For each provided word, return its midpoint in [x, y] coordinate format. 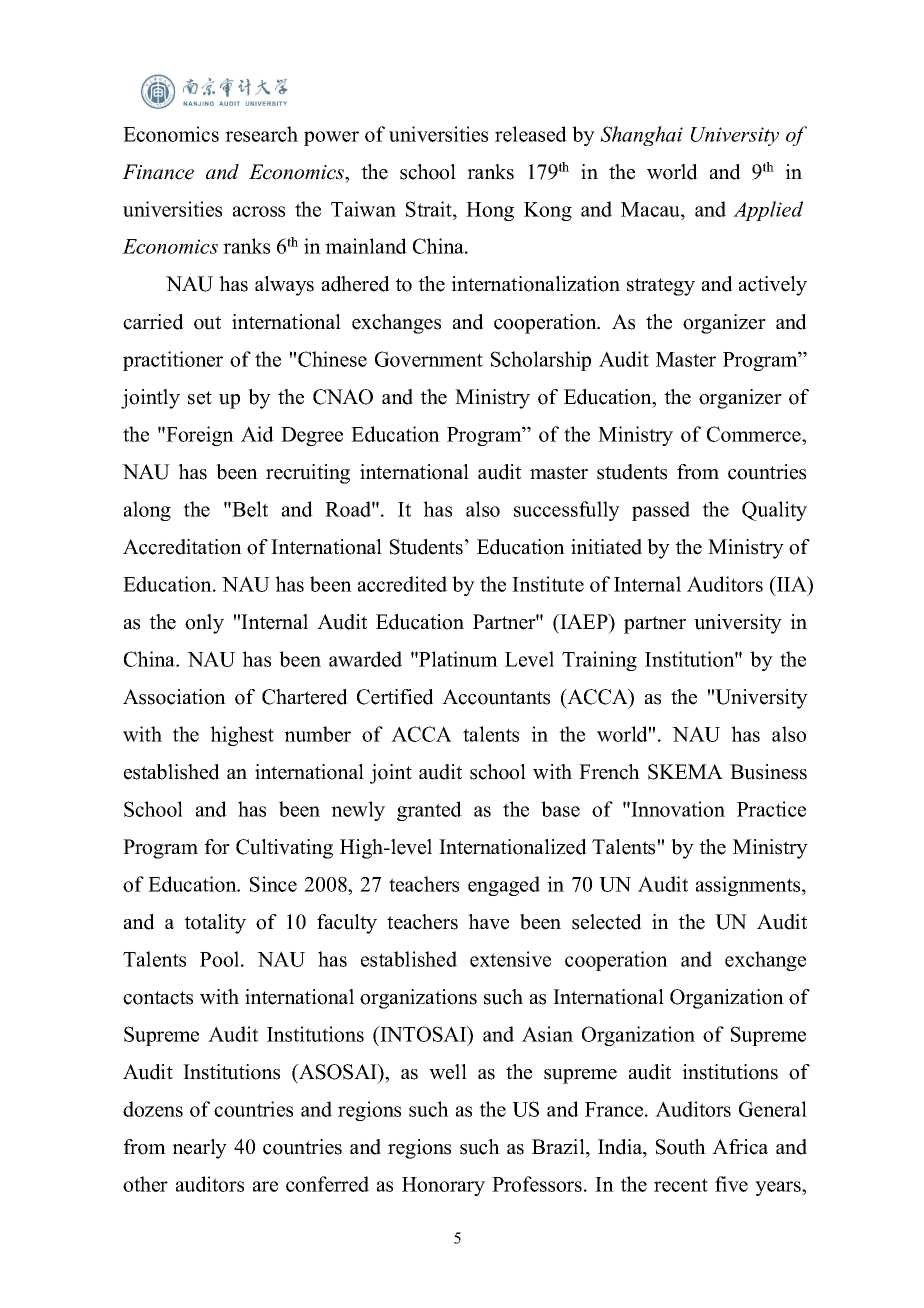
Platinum [457, 659]
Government [429, 359]
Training [599, 661]
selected [607, 922]
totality [215, 924]
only [204, 624]
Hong [490, 211]
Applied [768, 211]
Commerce [755, 434]
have [488, 922]
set [200, 398]
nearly [199, 1149]
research [261, 134]
